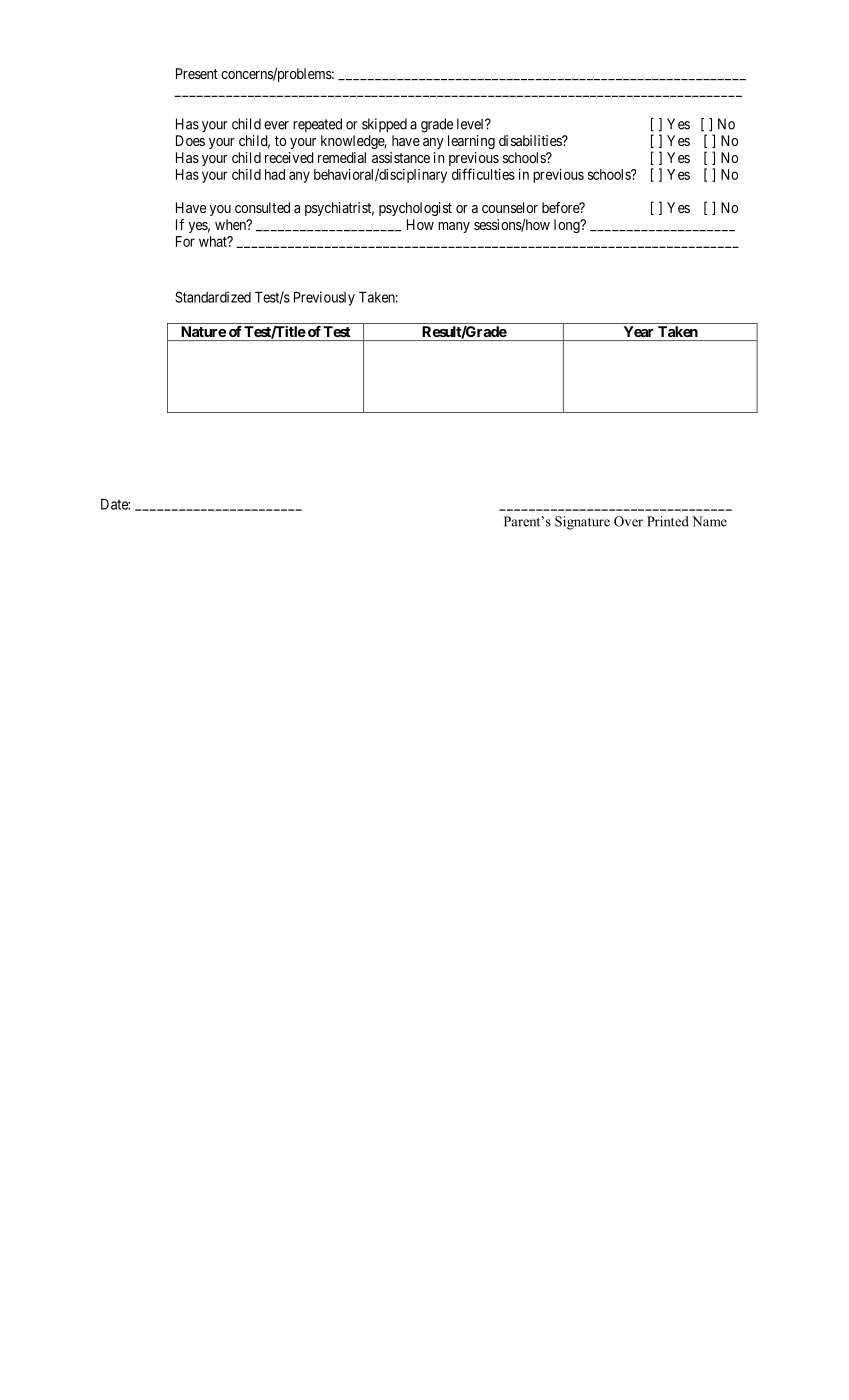 This screenshot has height=1400, width=849. What do you see at coordinates (454, 227) in the screenshot?
I see `many` at bounding box center [454, 227].
